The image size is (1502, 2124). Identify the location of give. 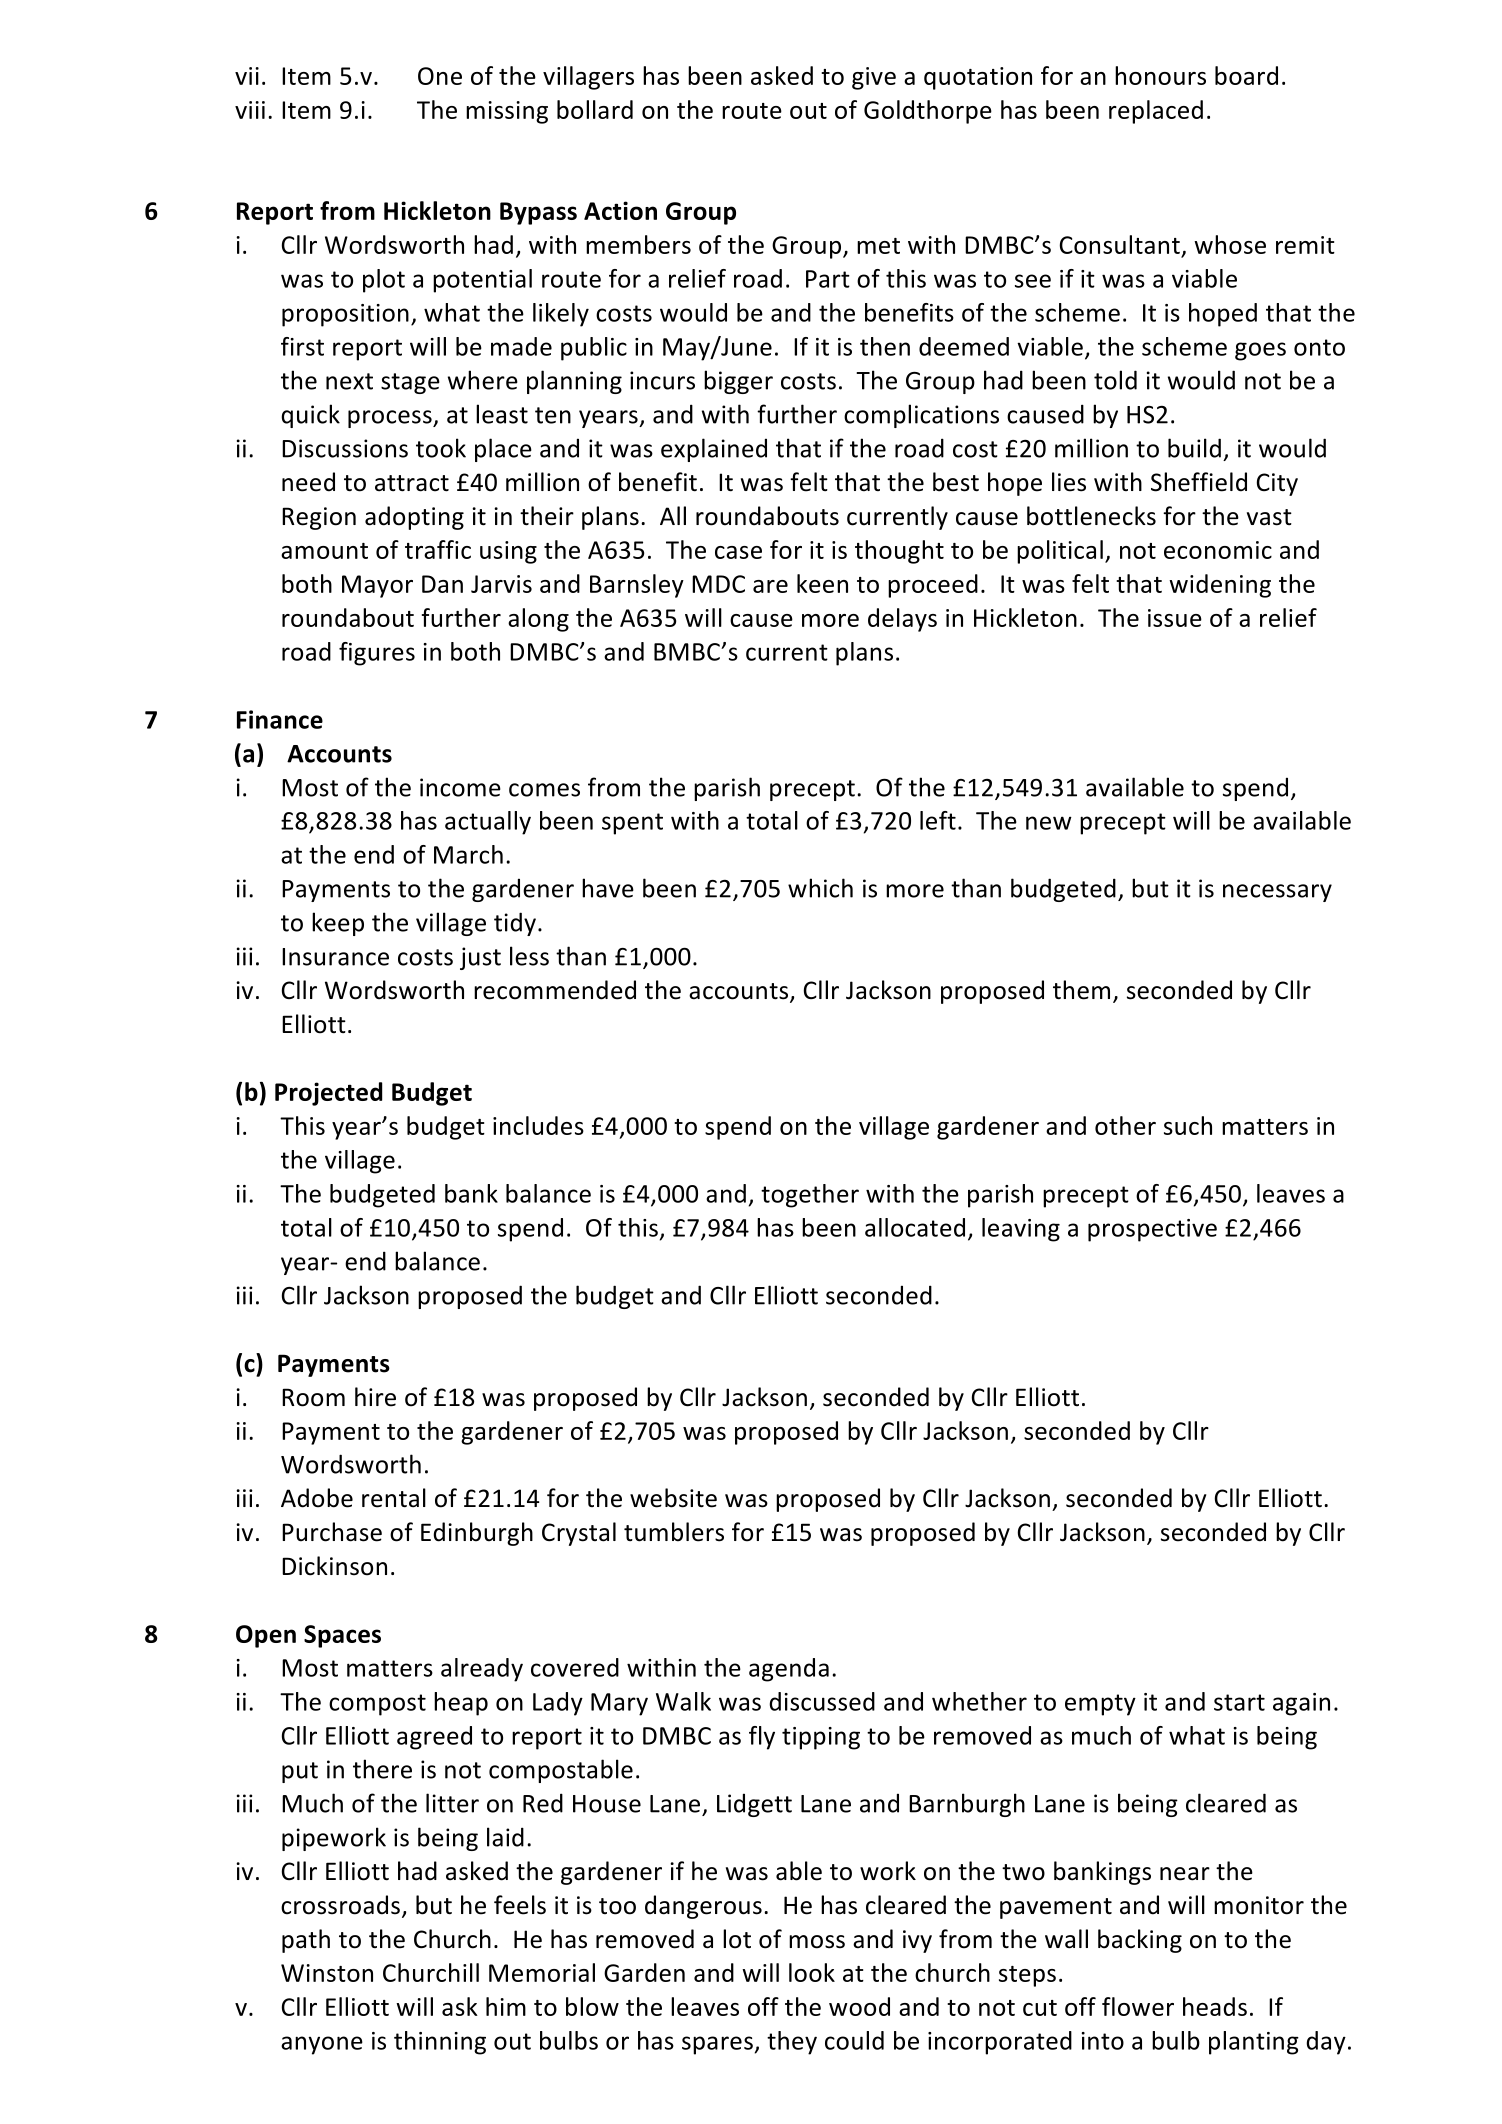
(874, 78).
